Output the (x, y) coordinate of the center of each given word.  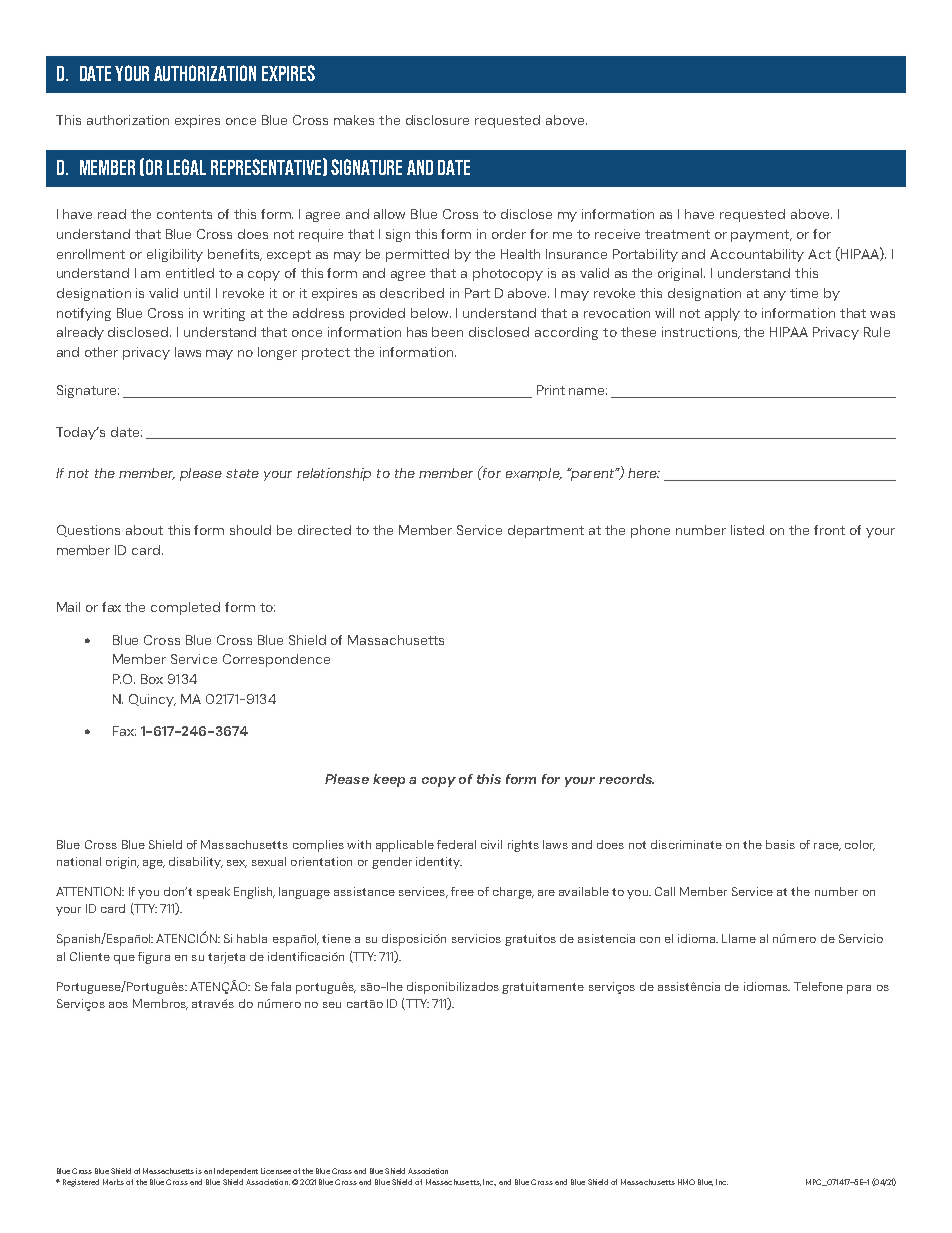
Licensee (276, 1171)
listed (747, 530)
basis (780, 844)
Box (152, 679)
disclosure (437, 120)
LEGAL (186, 167)
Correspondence (276, 660)
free (462, 891)
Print (551, 390)
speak (213, 893)
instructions (701, 333)
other (101, 352)
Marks (113, 1182)
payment (761, 236)
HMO (686, 1182)
